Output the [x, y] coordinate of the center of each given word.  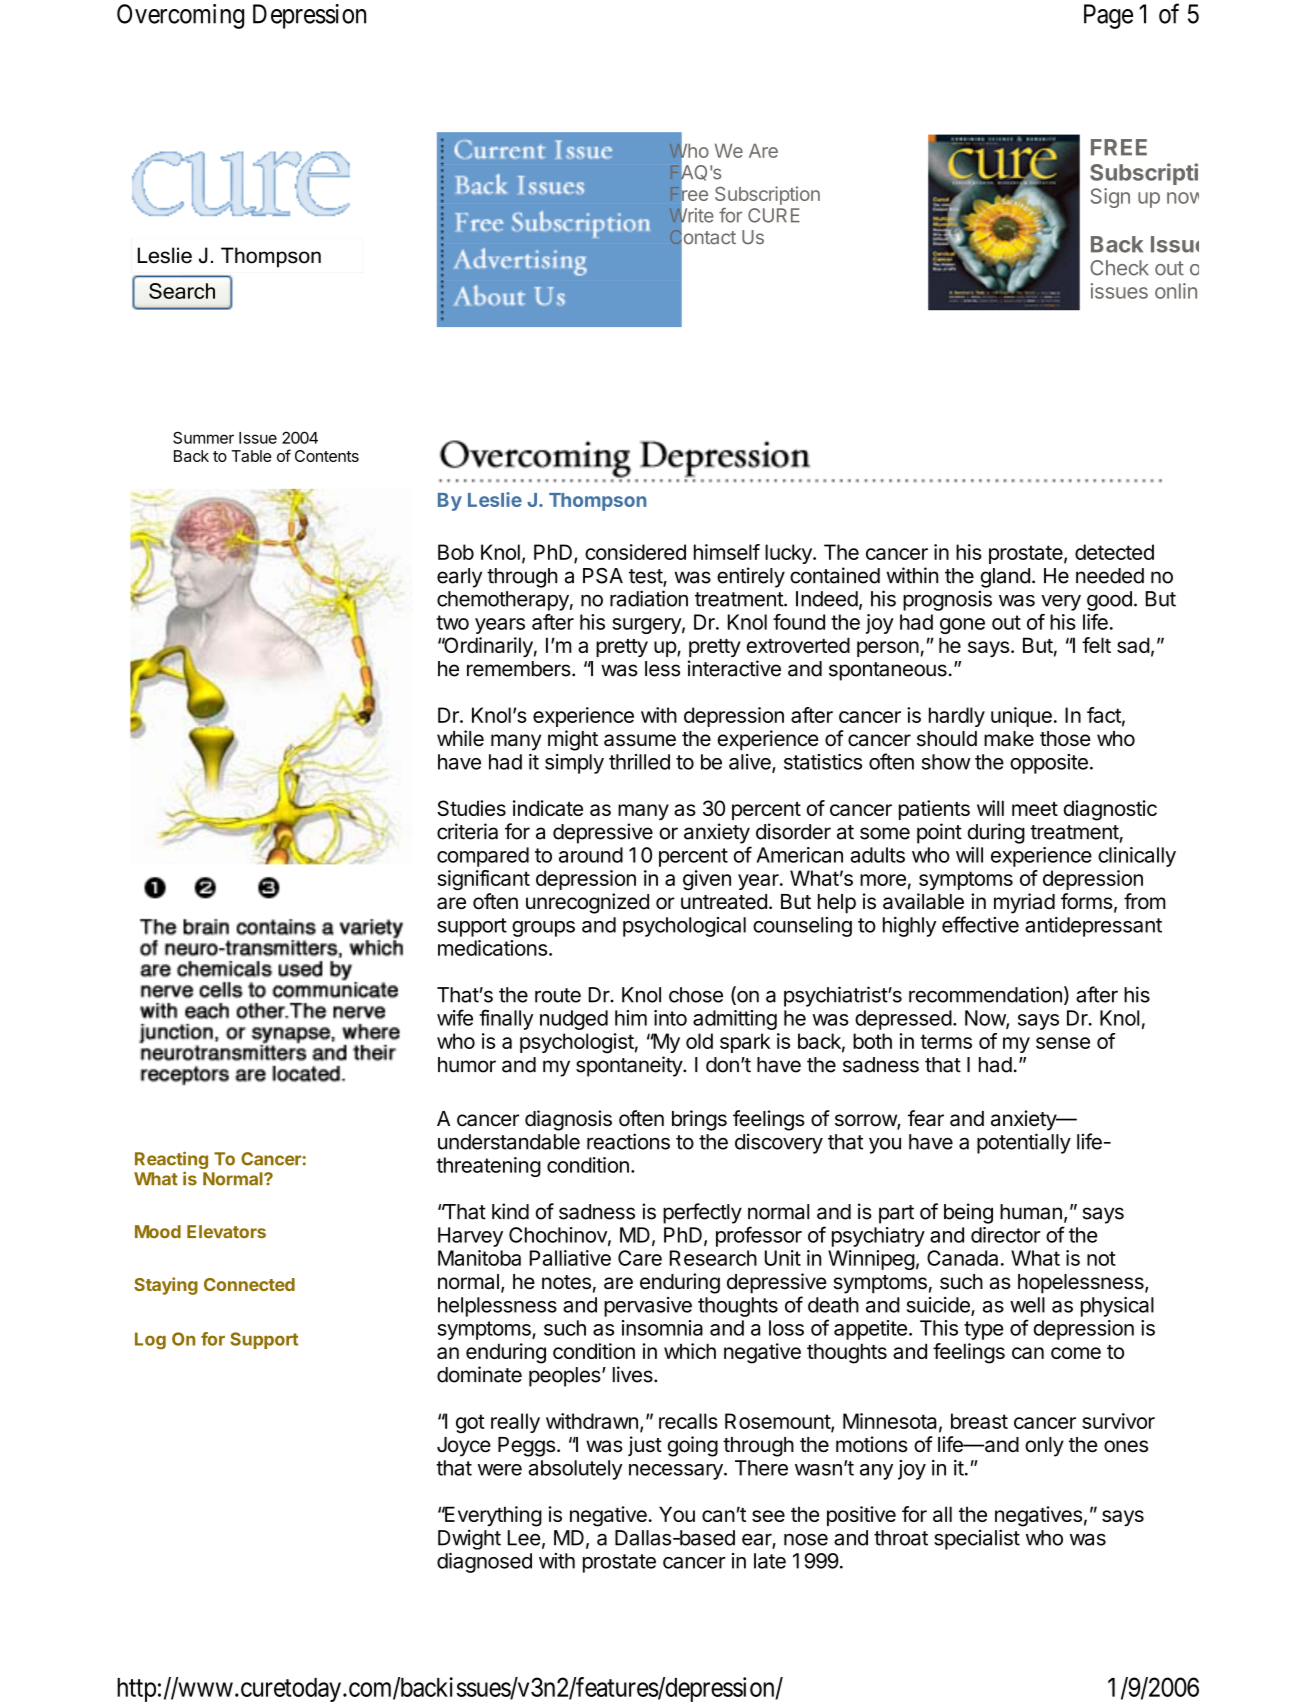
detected [1114, 552]
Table [251, 456]
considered [635, 552]
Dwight [469, 1539]
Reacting [171, 1161]
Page [1108, 16]
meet [1035, 809]
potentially [1024, 1143]
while [460, 738]
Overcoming [180, 16]
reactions [628, 1141]
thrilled [639, 762]
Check [1119, 268]
